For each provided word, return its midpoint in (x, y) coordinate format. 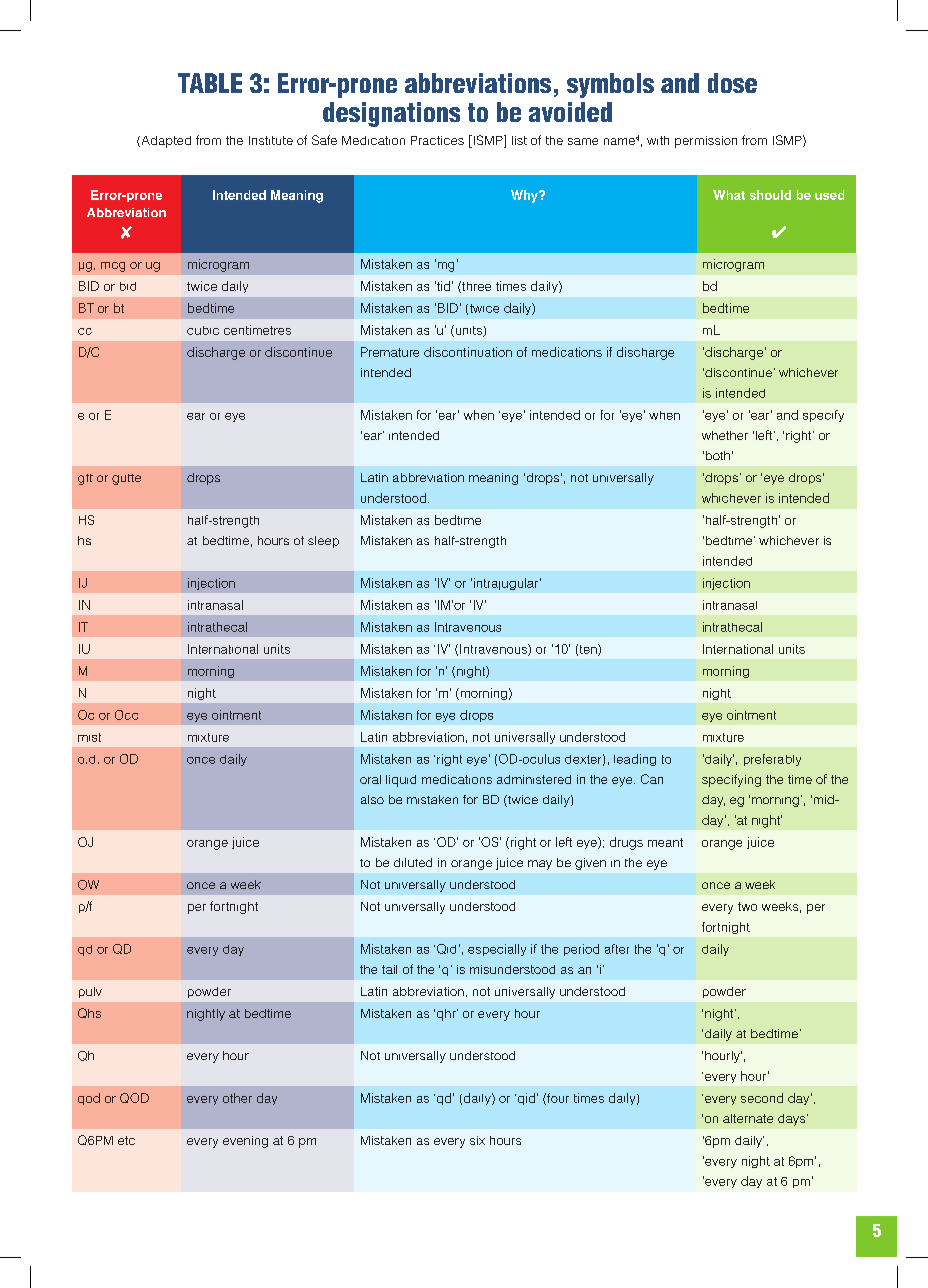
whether (725, 435)
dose (732, 83)
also (372, 799)
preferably (772, 760)
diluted (413, 862)
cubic (203, 330)
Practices (437, 140)
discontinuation (468, 352)
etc (126, 1140)
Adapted (165, 142)
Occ (126, 715)
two (747, 906)
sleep (323, 542)
